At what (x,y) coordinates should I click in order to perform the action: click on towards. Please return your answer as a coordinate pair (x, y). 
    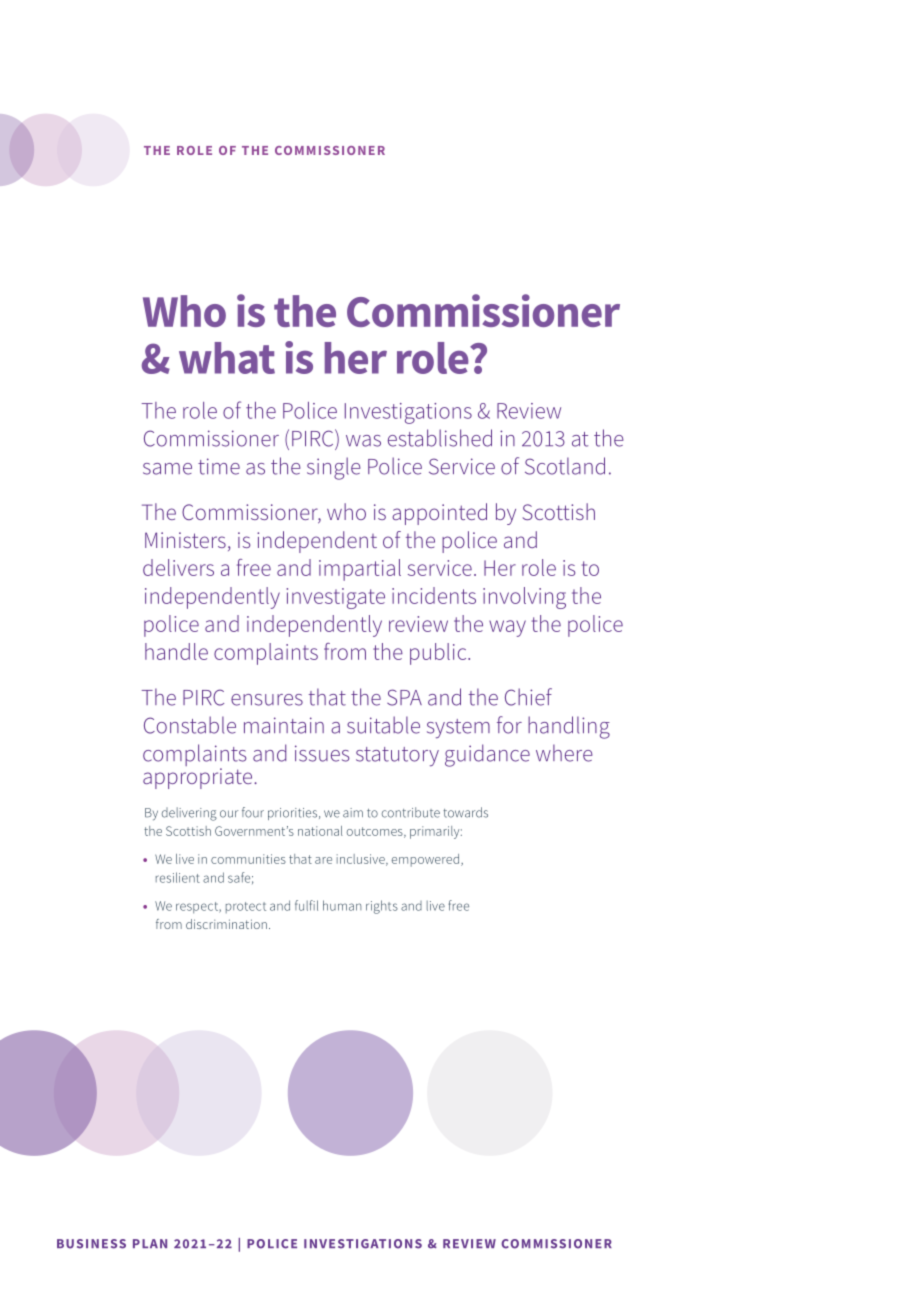
    Looking at the image, I should click on (465, 812).
